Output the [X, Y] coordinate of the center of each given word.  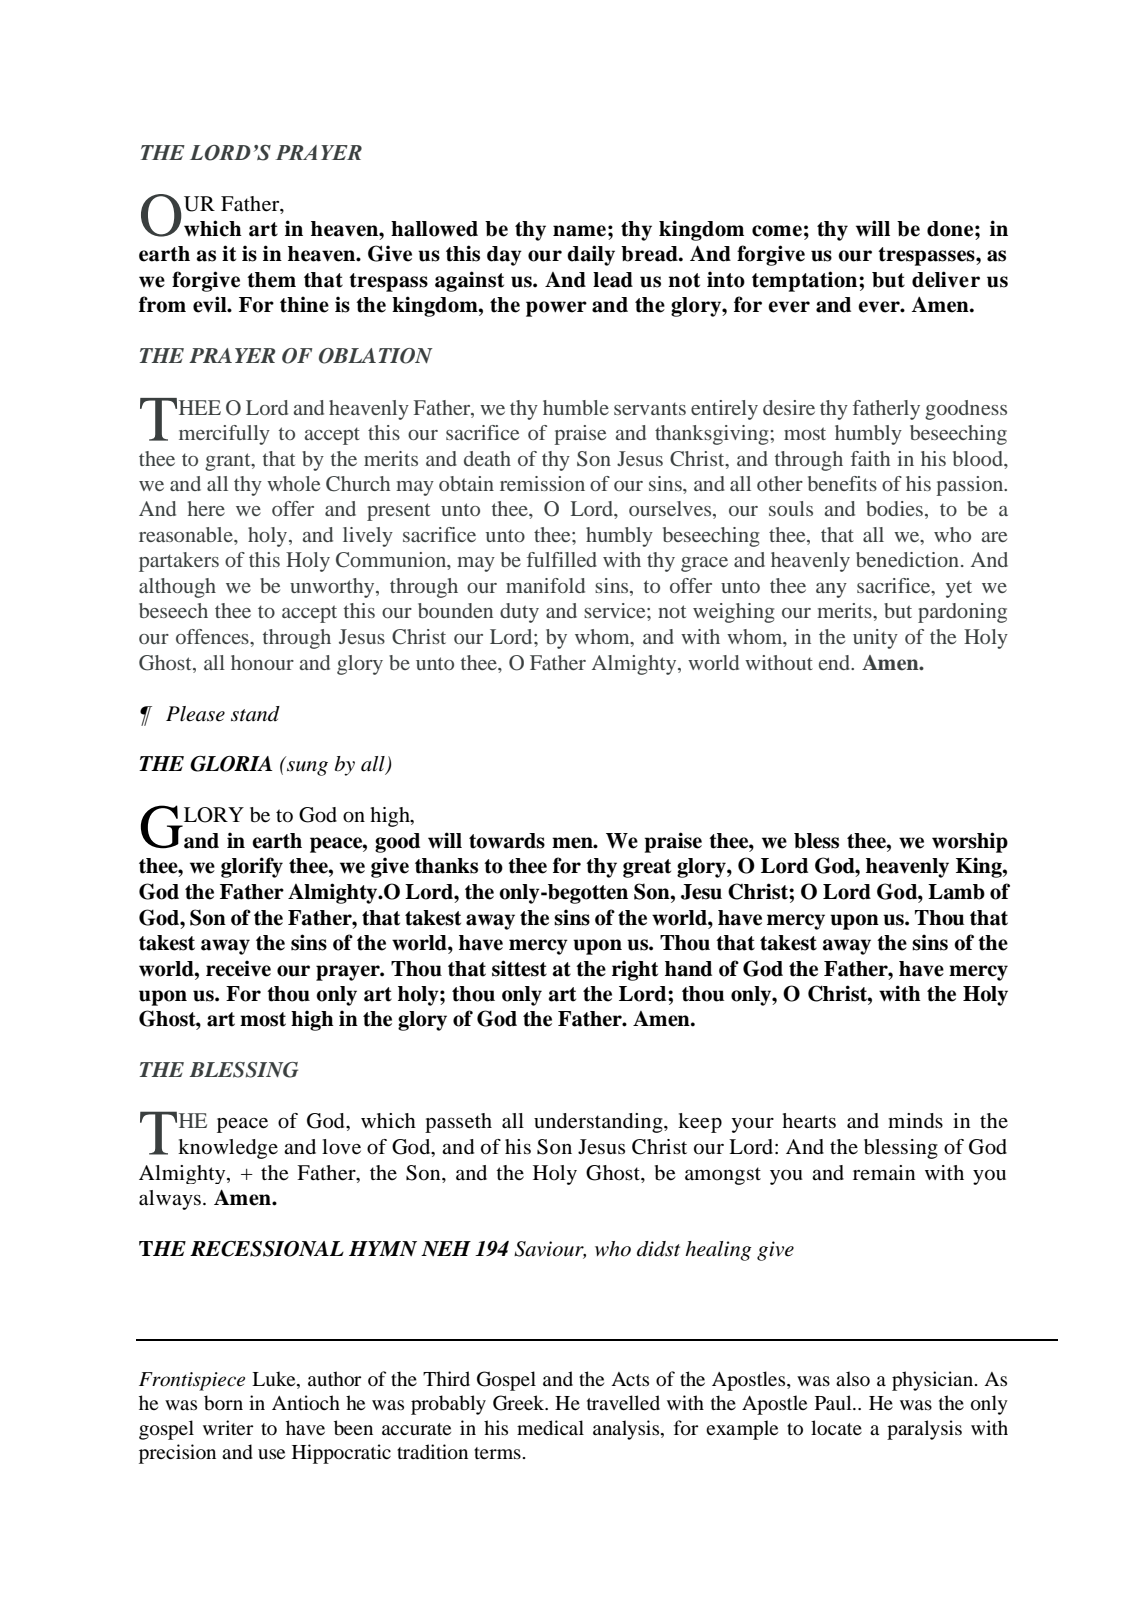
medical [550, 1428]
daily [591, 255]
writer [228, 1427]
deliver [946, 279]
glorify [252, 867]
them [271, 280]
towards [507, 841]
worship [970, 842]
